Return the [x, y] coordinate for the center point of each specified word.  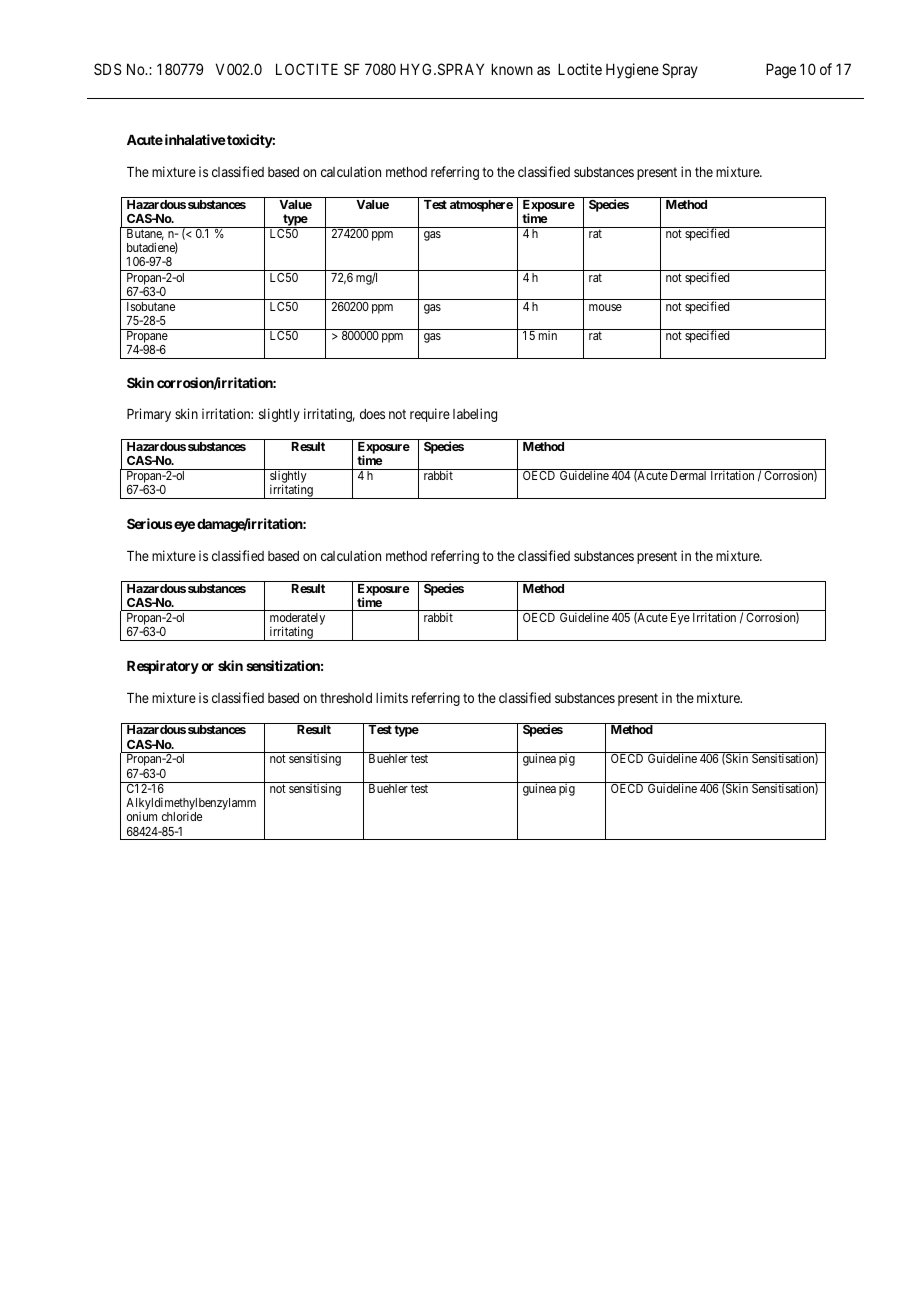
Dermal [688, 475]
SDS [107, 69]
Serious [150, 523]
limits [392, 697]
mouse [605, 307]
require [430, 415]
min [548, 335]
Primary [149, 415]
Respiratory [163, 667]
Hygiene [632, 71]
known [512, 69]
